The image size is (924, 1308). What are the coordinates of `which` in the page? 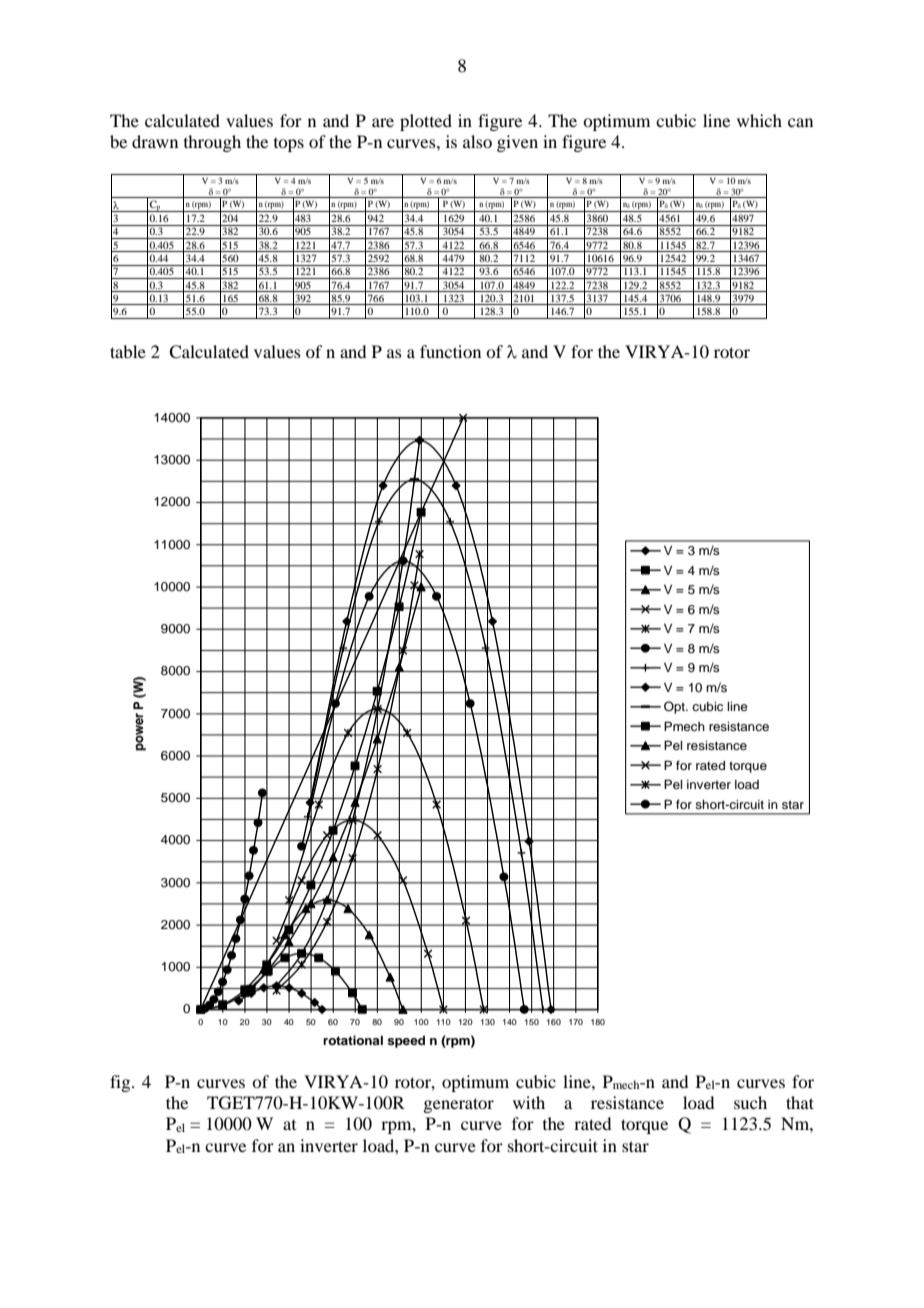 It's located at (759, 120).
